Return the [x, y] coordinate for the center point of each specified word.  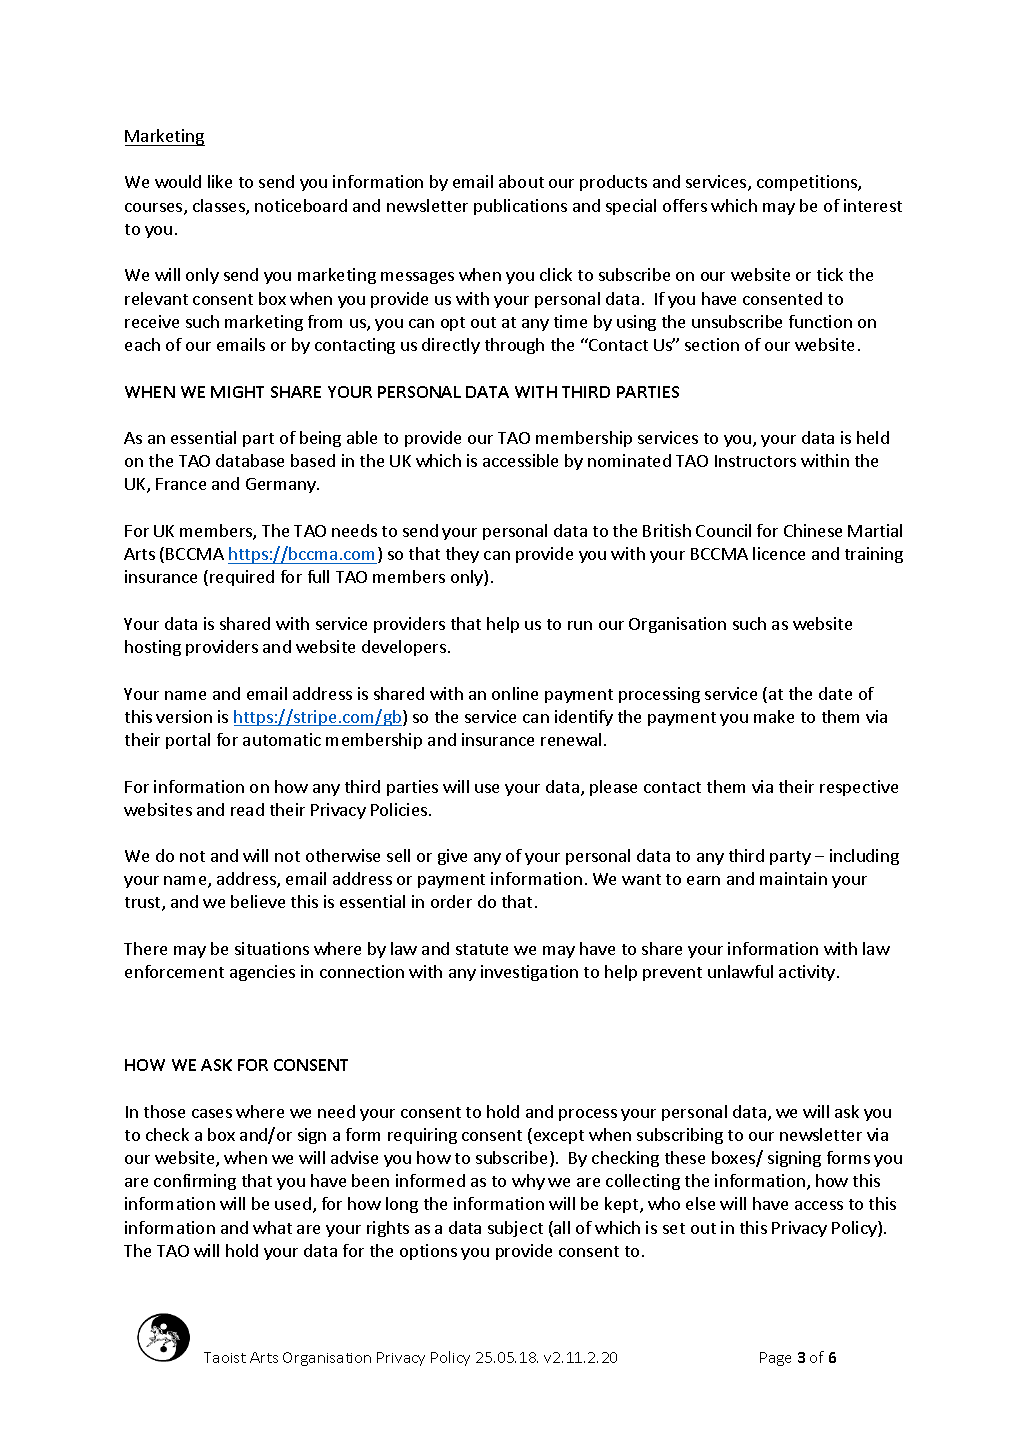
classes [220, 207]
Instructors [755, 461]
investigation [529, 973]
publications [520, 207]
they [462, 555]
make [774, 716]
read [247, 809]
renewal [571, 739]
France [181, 484]
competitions [808, 183]
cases [212, 1113]
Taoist [225, 1357]
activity [808, 973]
